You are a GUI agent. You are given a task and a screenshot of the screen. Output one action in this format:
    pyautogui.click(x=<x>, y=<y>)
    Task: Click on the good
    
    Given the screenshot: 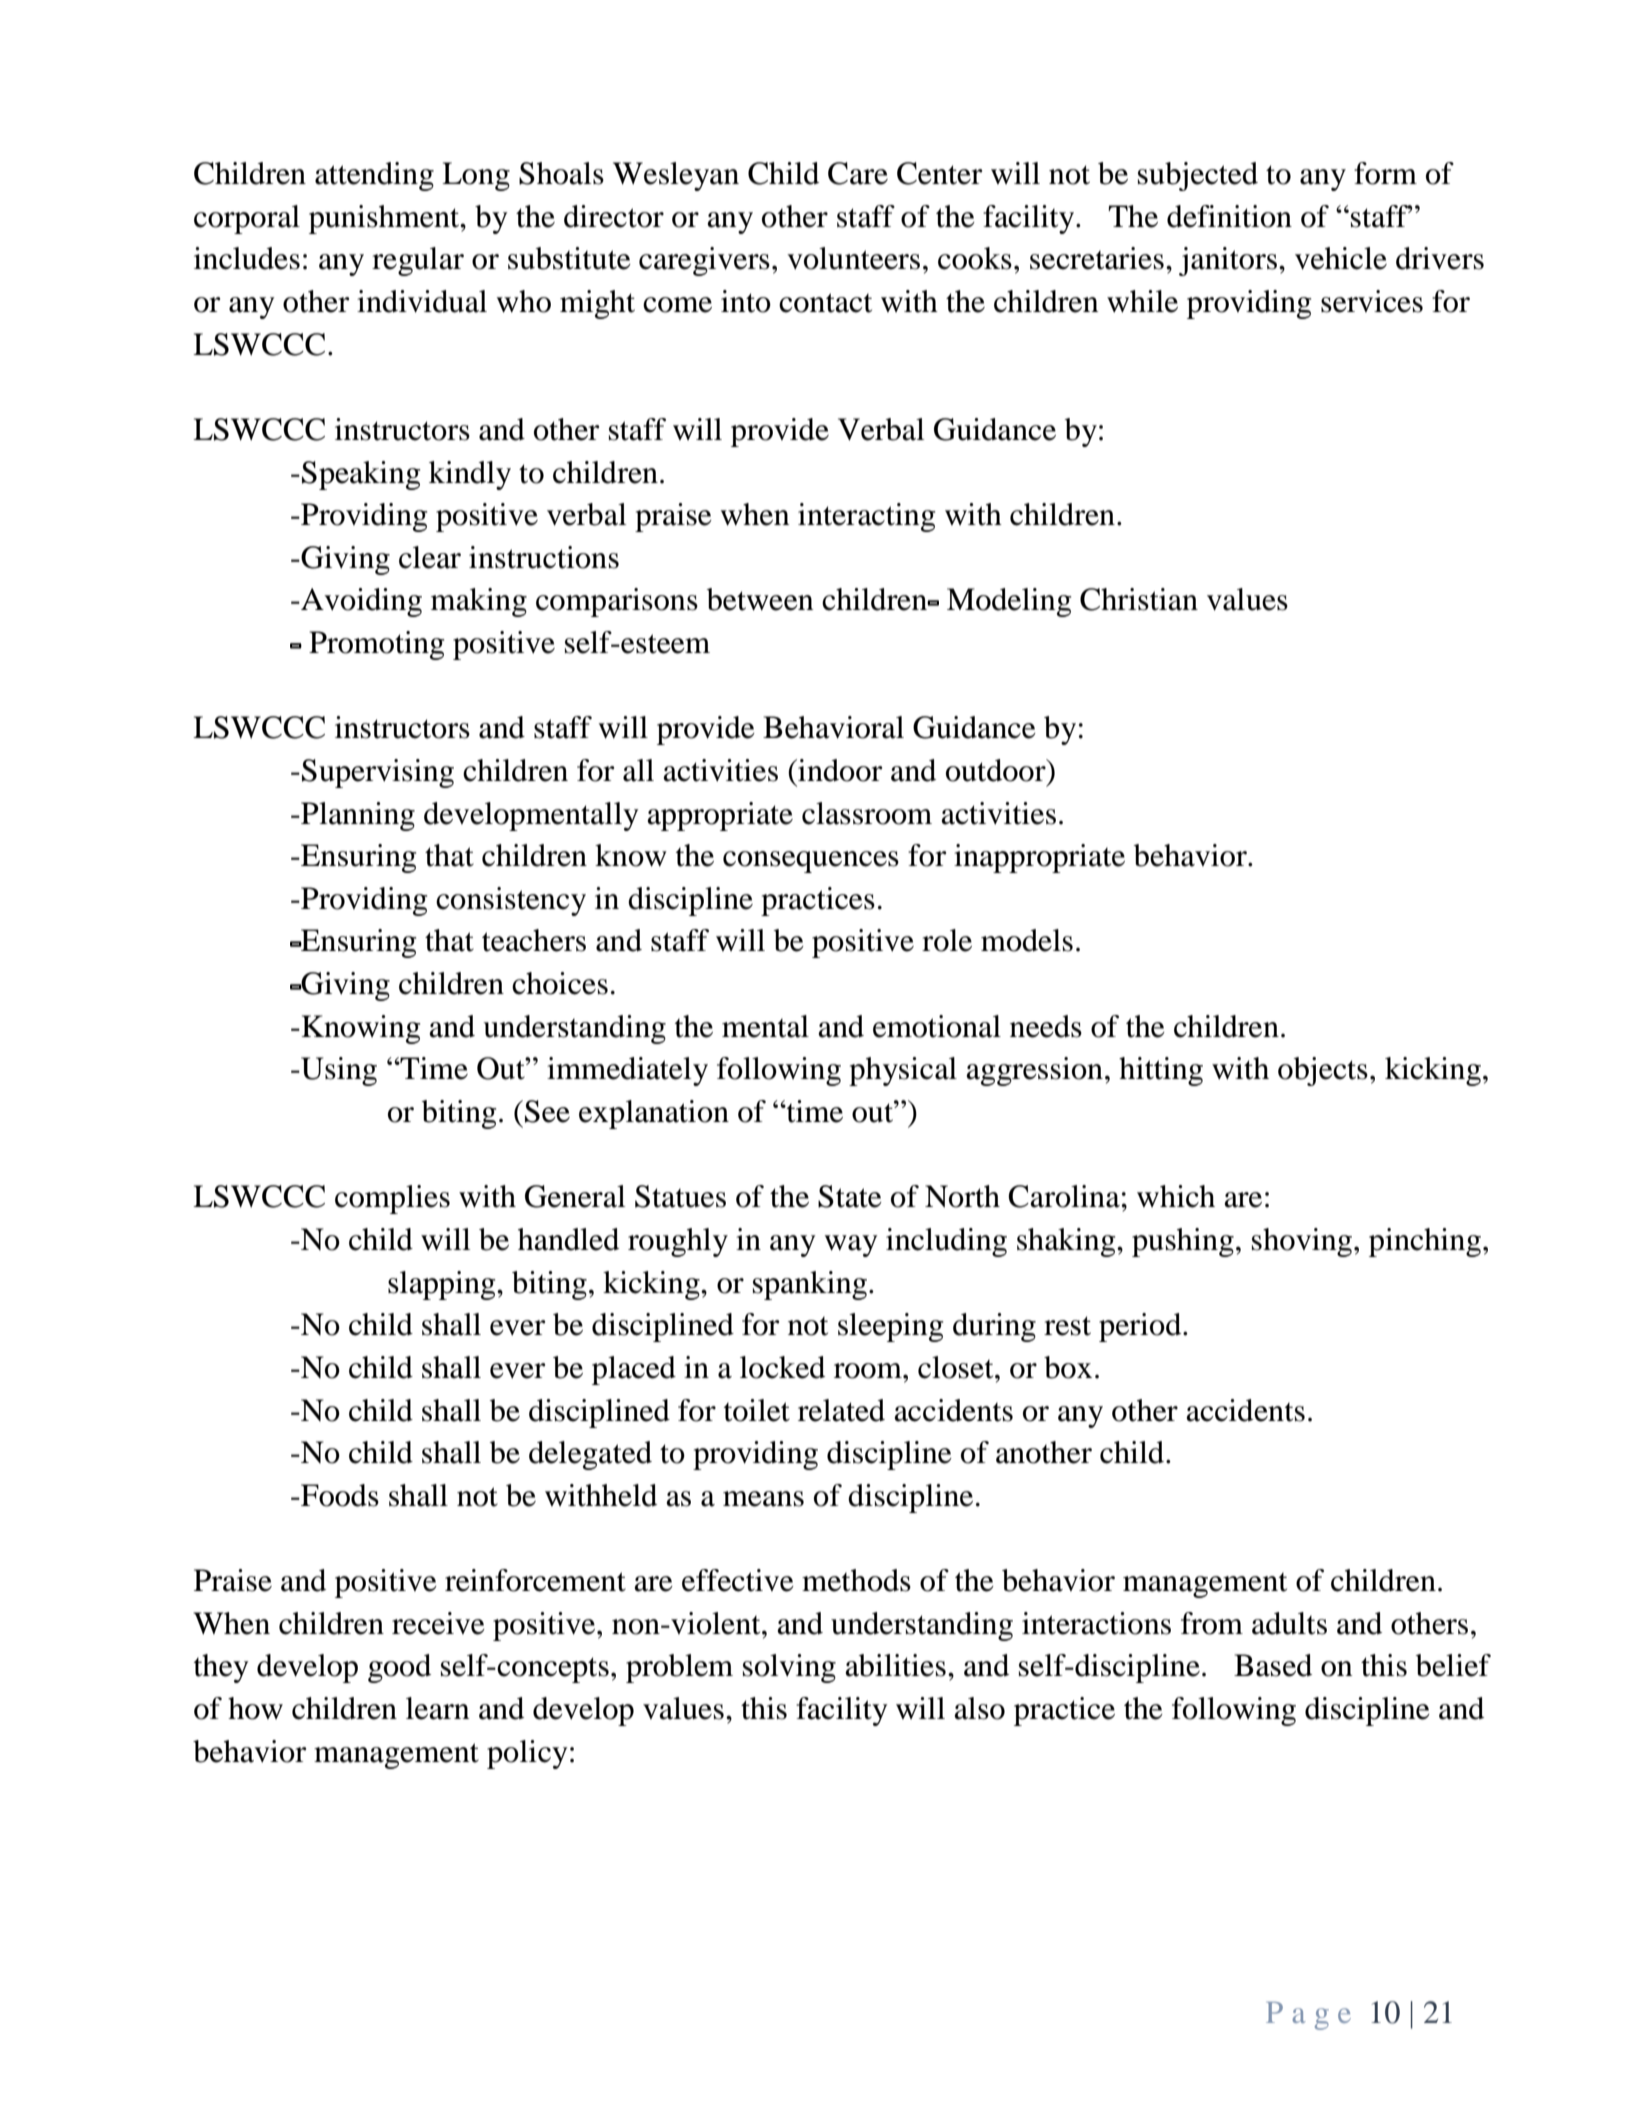 What is the action you would take?
    pyautogui.click(x=399, y=1668)
